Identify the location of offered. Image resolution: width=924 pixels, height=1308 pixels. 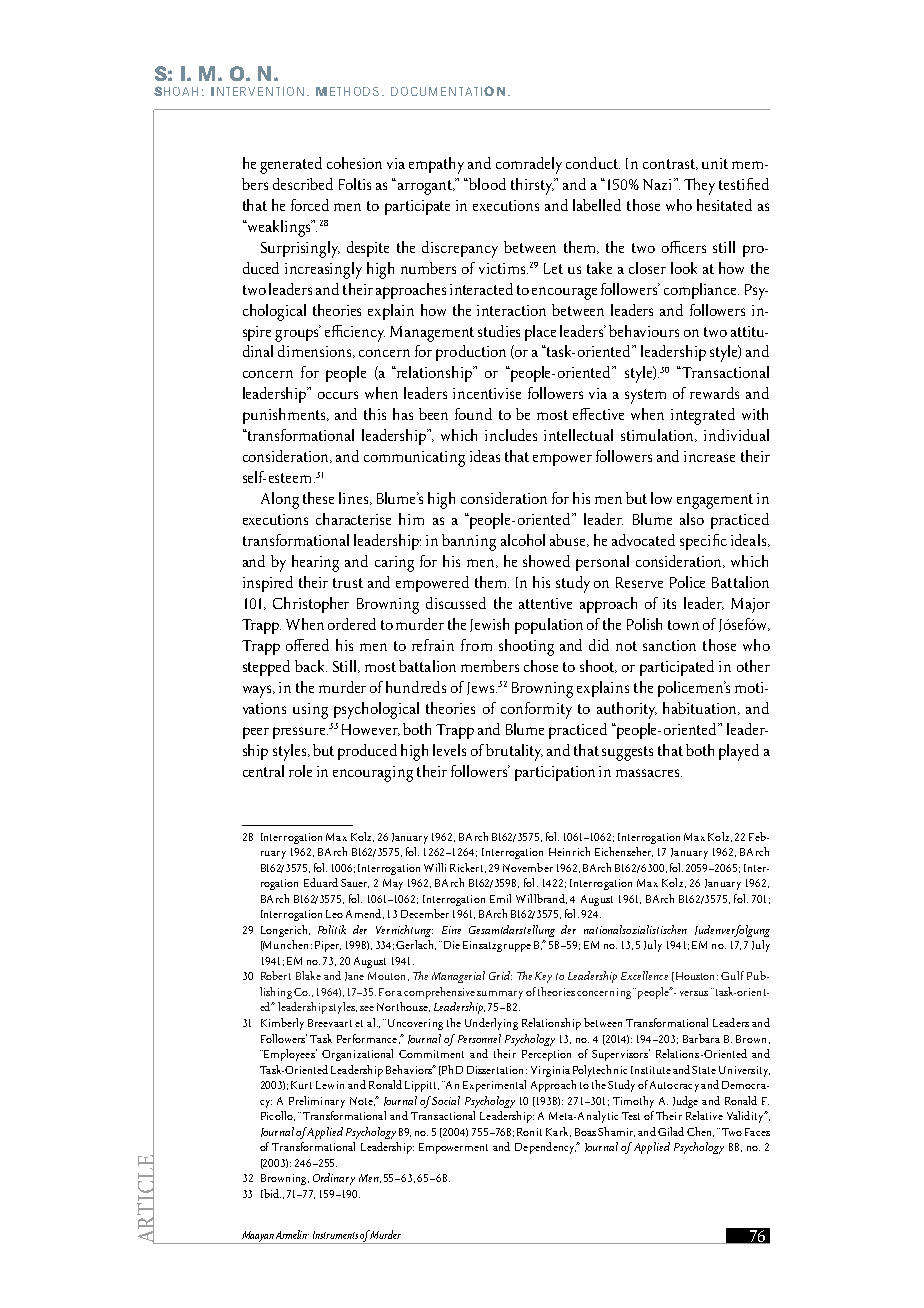
(307, 645).
